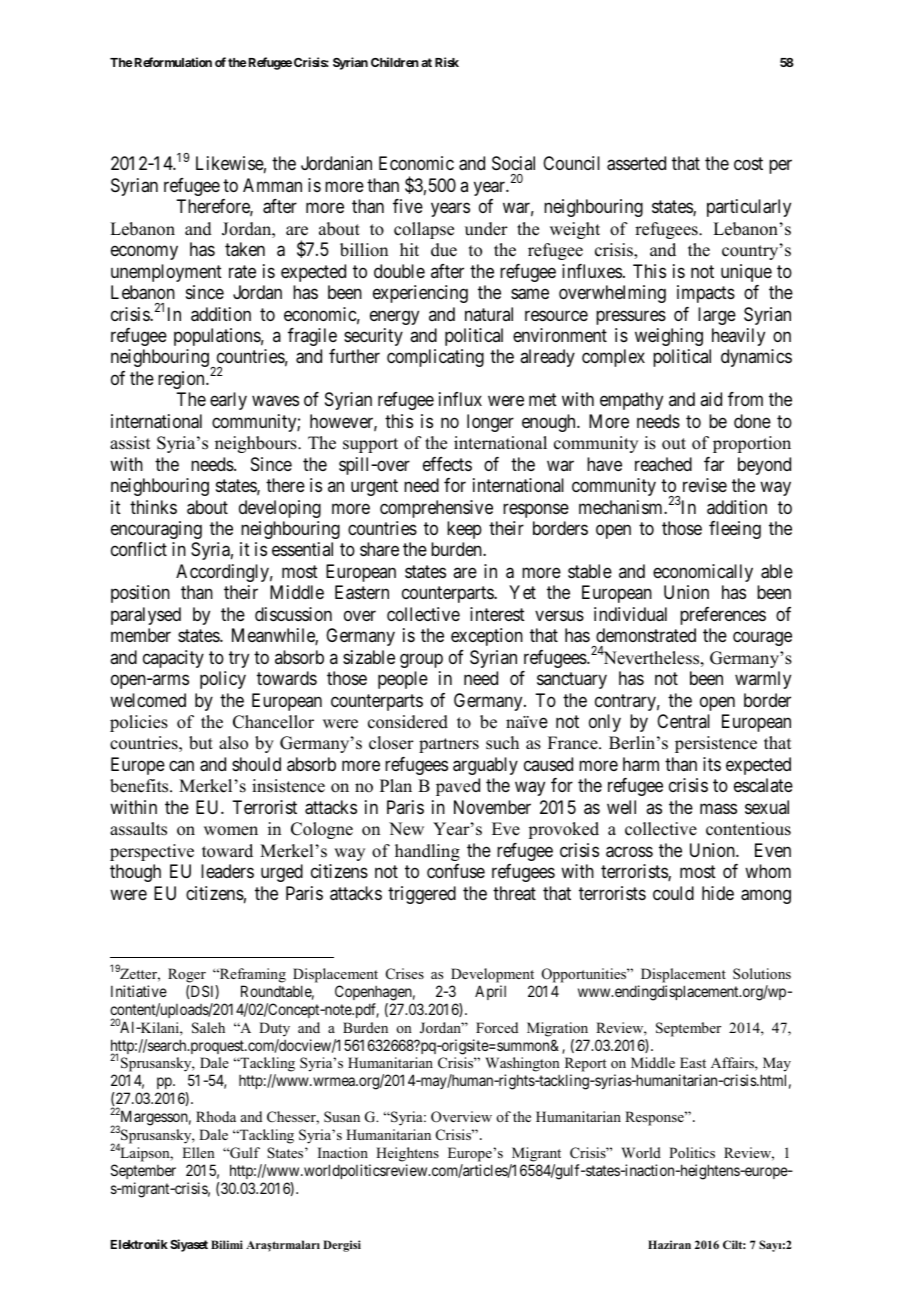  Describe the element at coordinates (723, 616) in the screenshot. I see `preferences` at that location.
